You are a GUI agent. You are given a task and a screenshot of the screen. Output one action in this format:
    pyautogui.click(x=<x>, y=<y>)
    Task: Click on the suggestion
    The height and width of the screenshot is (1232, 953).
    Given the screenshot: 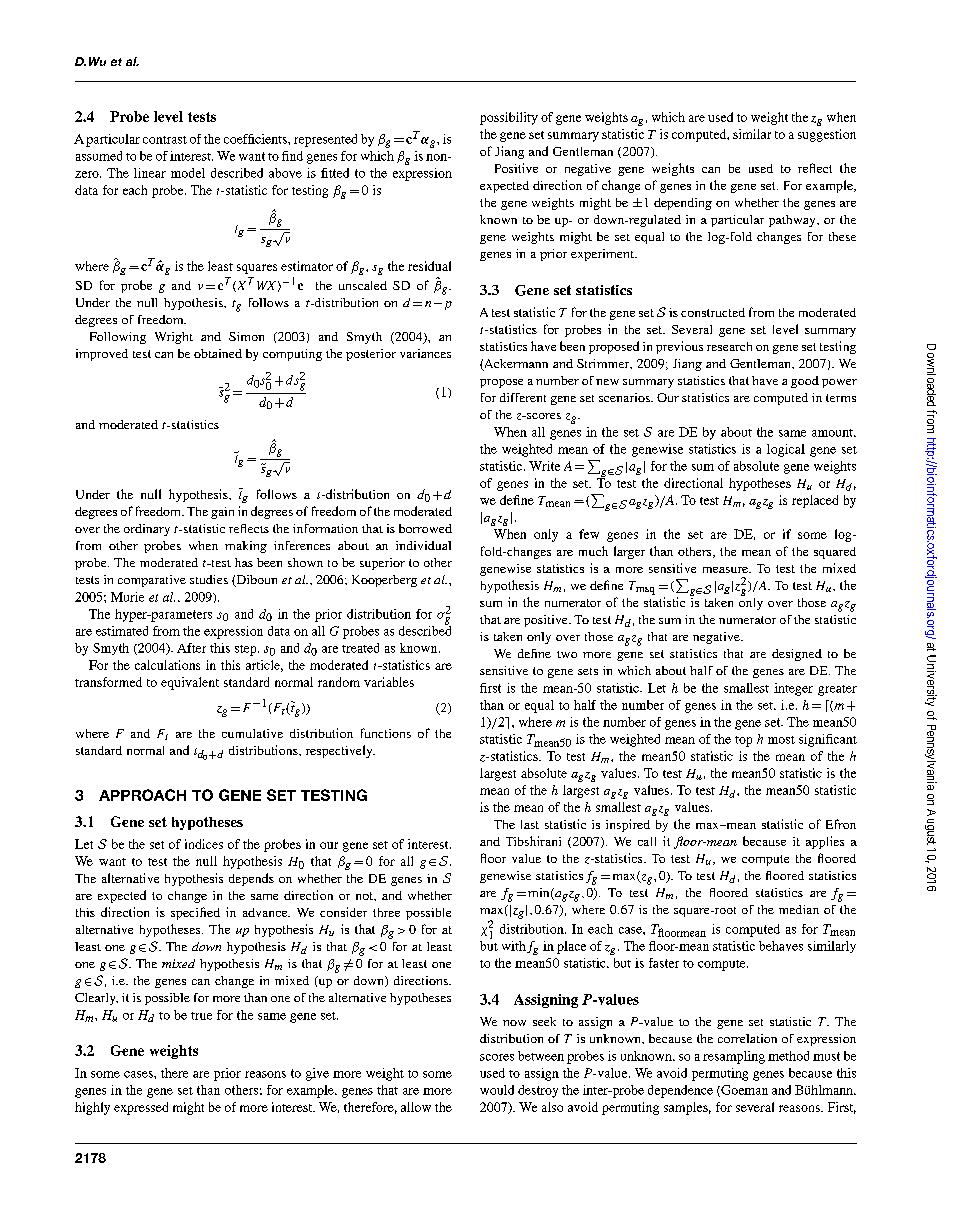 What is the action you would take?
    pyautogui.click(x=827, y=135)
